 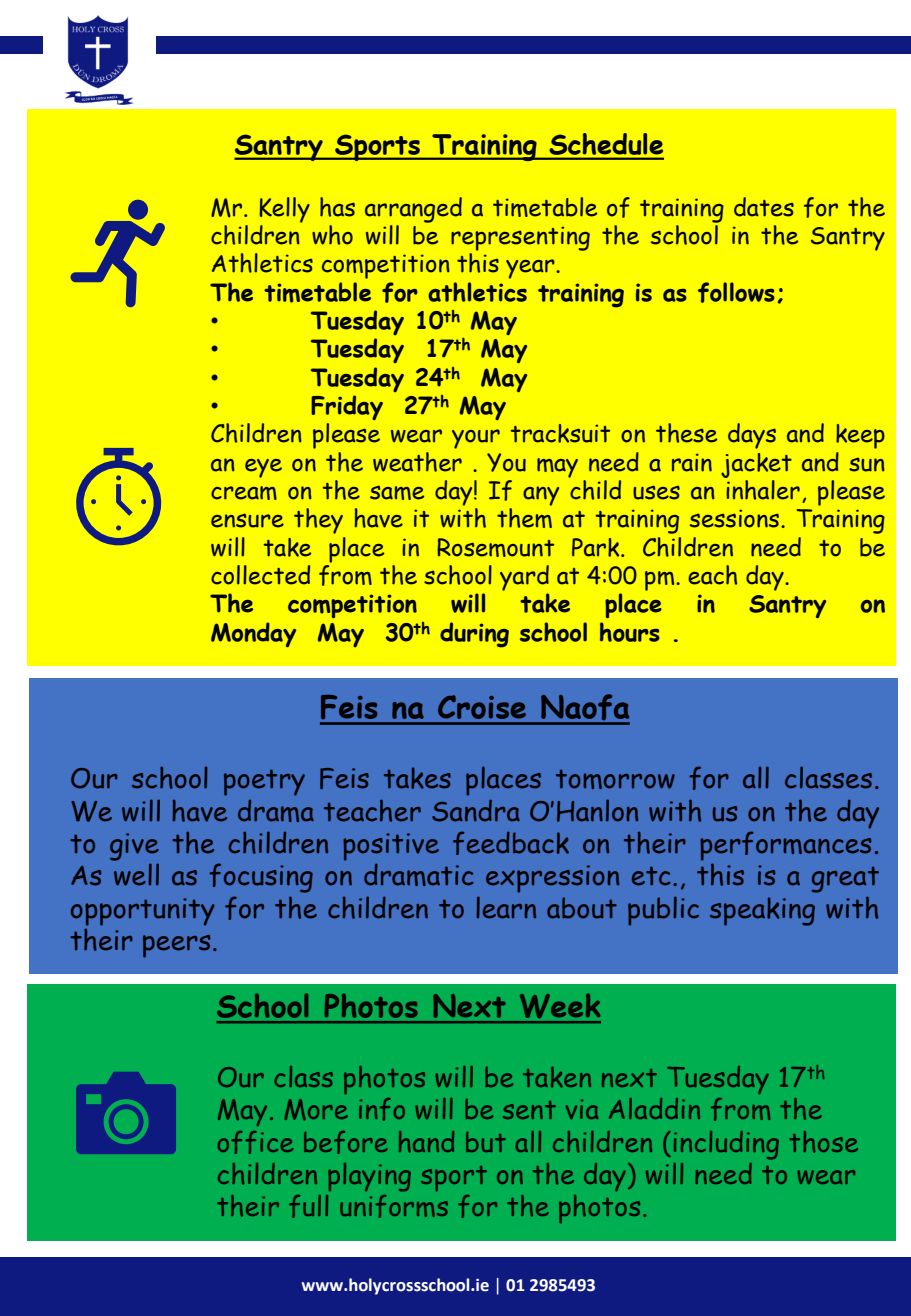 I want to click on ensure, so click(x=247, y=520).
